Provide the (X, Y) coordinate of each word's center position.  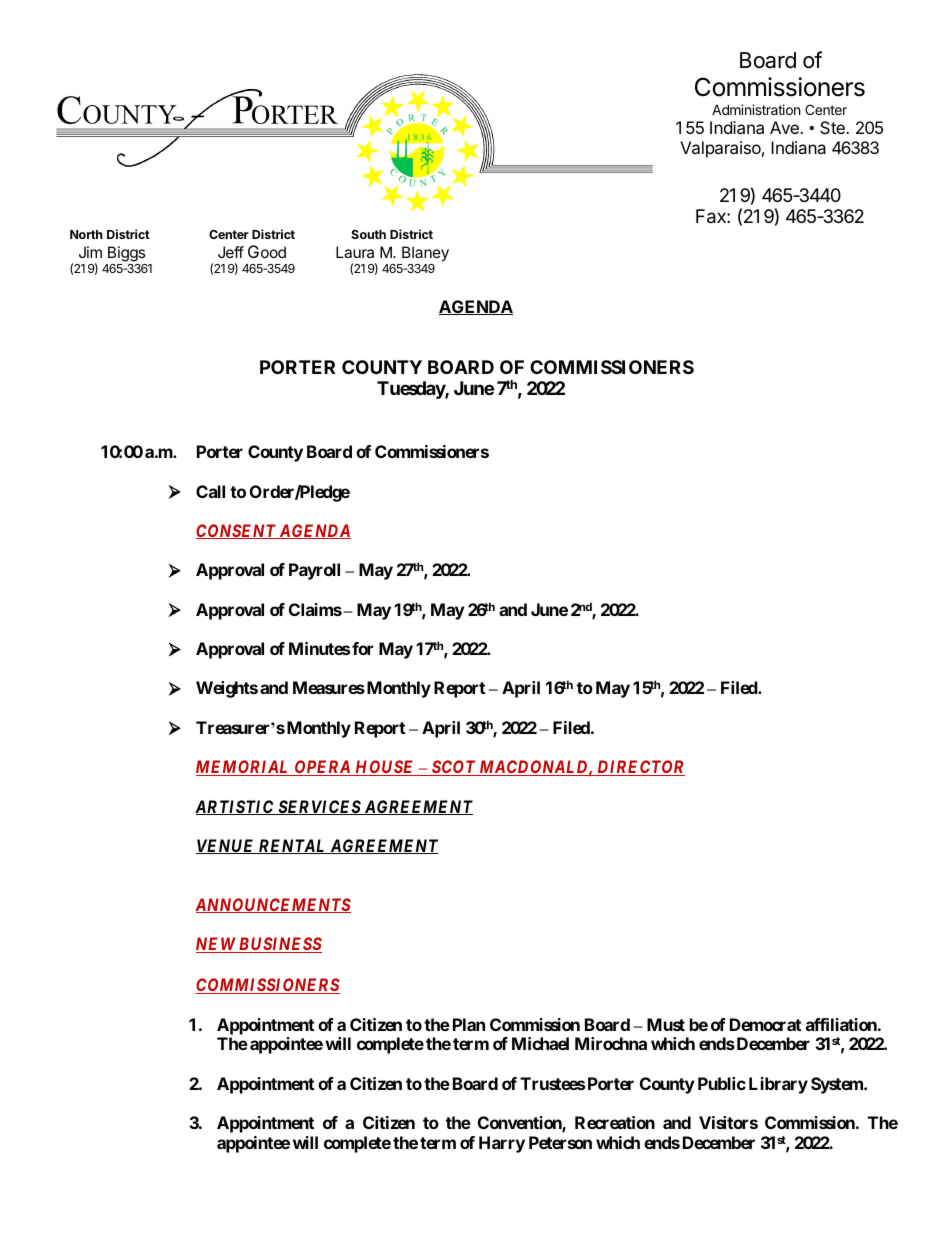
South (368, 234)
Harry (502, 1144)
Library (778, 1085)
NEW (217, 945)
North (86, 234)
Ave (785, 127)
